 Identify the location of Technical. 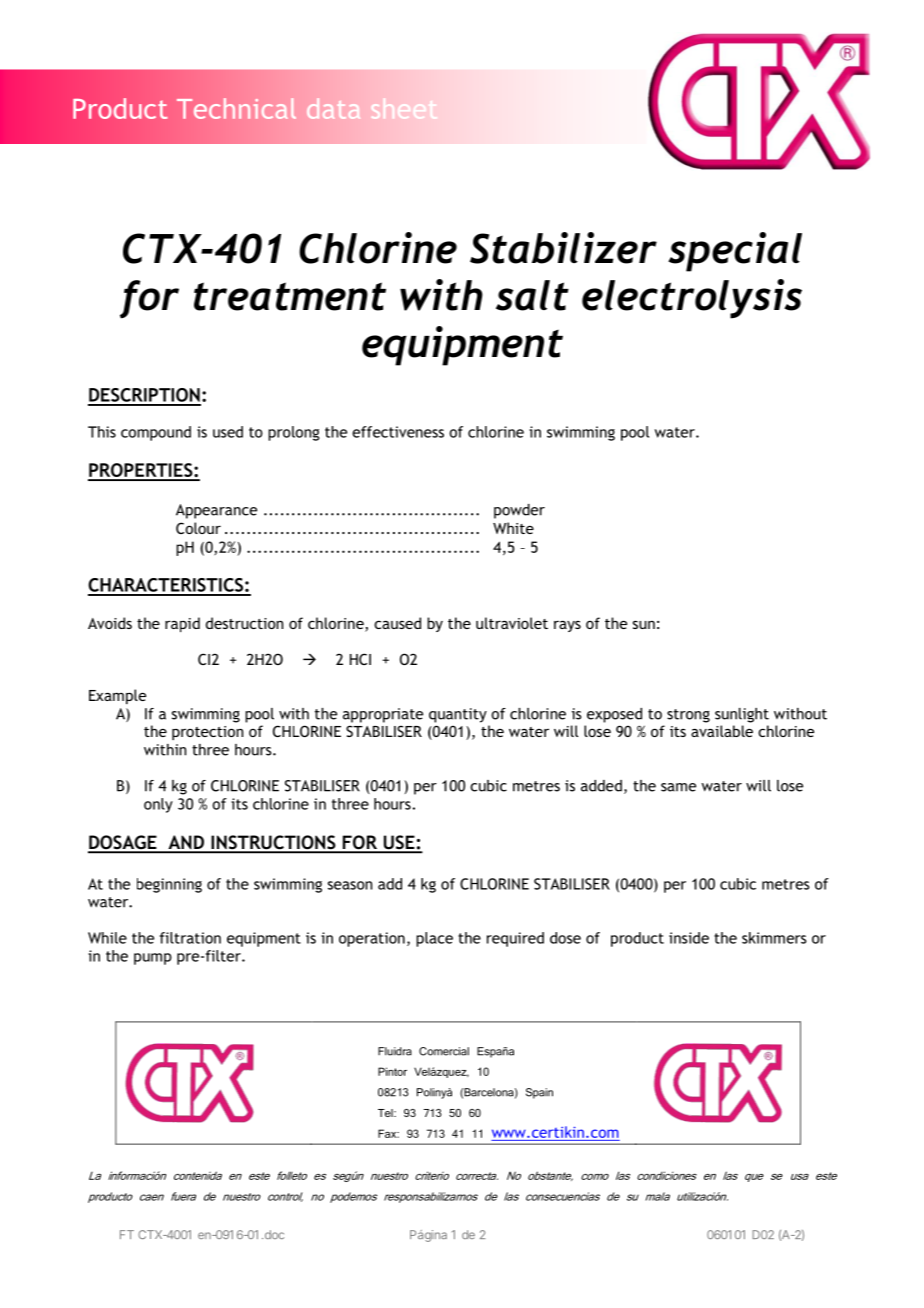
(236, 108).
